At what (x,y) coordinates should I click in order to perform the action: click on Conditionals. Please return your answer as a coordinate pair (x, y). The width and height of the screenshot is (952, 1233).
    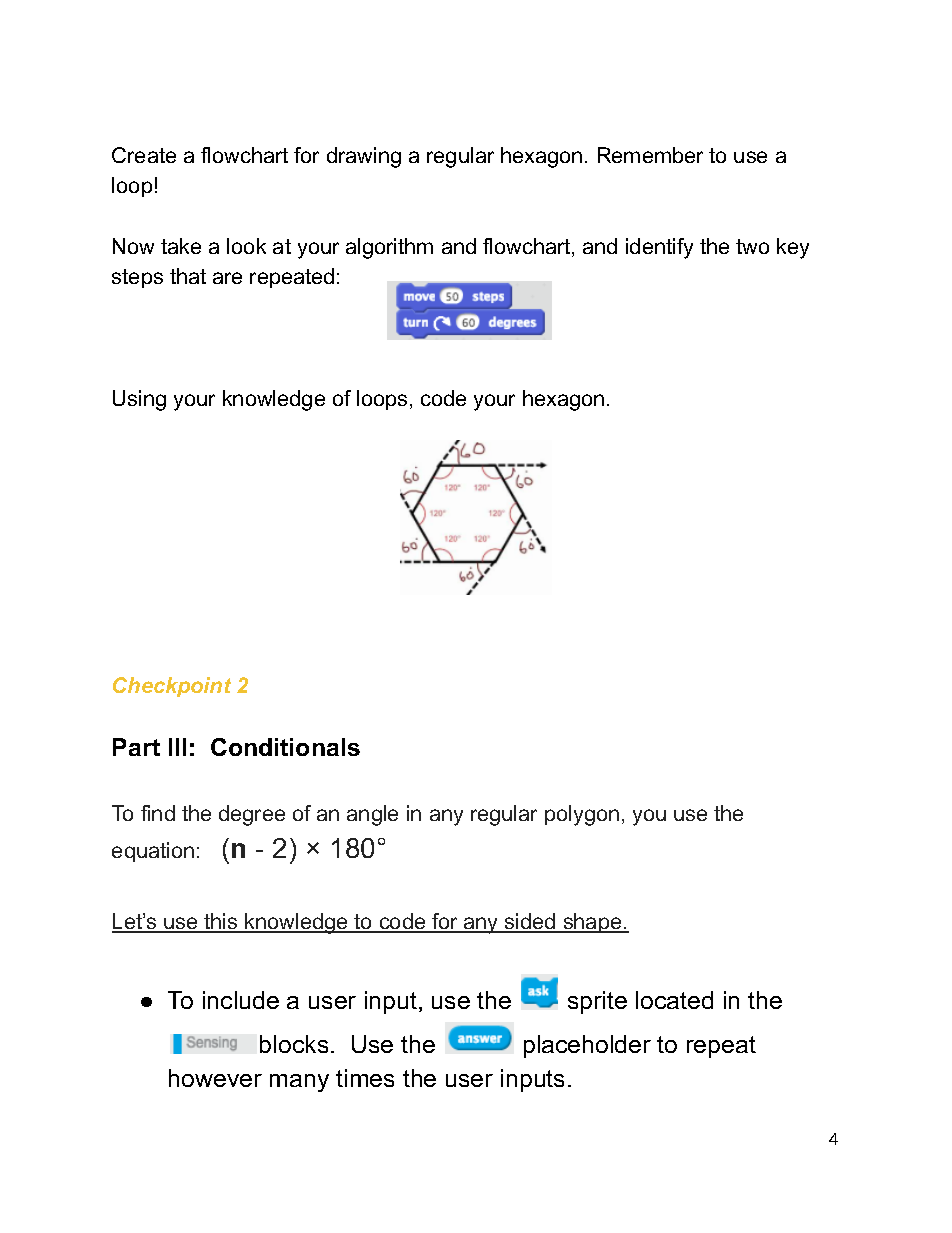
    Looking at the image, I should click on (285, 747).
